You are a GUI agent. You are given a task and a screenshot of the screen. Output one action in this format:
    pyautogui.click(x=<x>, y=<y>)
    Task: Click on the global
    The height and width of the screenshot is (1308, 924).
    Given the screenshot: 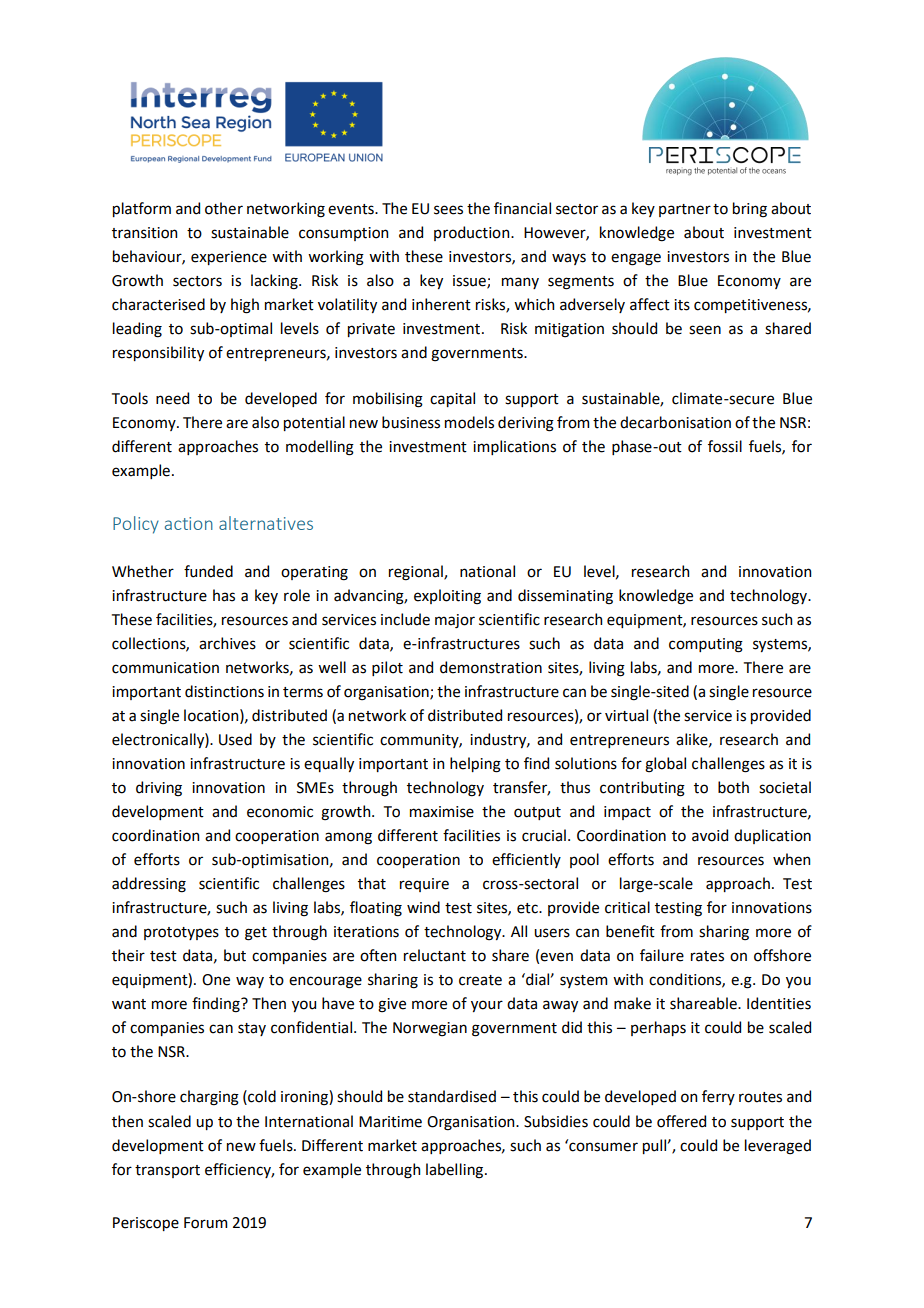 What is the action you would take?
    pyautogui.click(x=665, y=765)
